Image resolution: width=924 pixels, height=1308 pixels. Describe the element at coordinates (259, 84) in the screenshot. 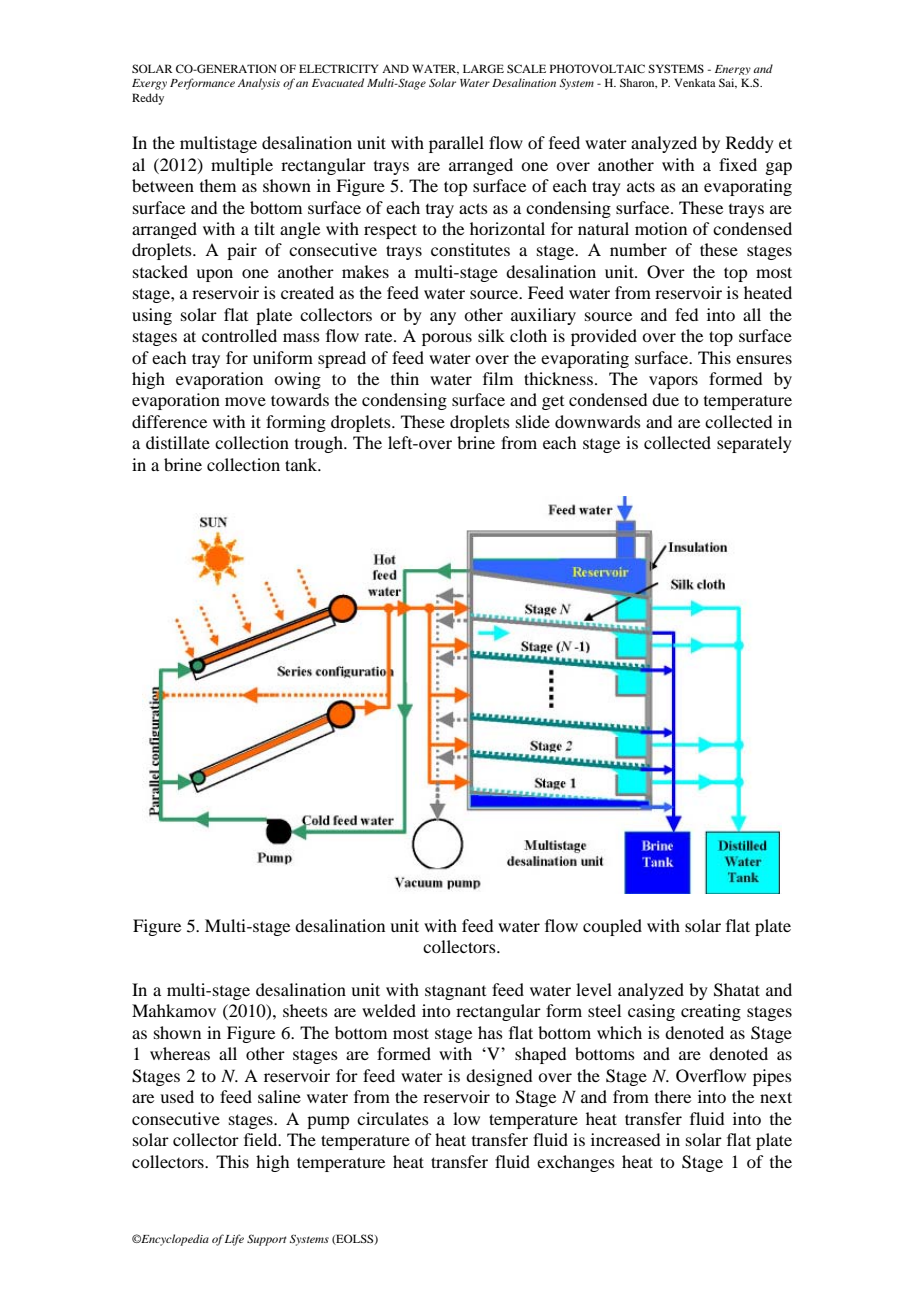

I see `Analysis` at that location.
